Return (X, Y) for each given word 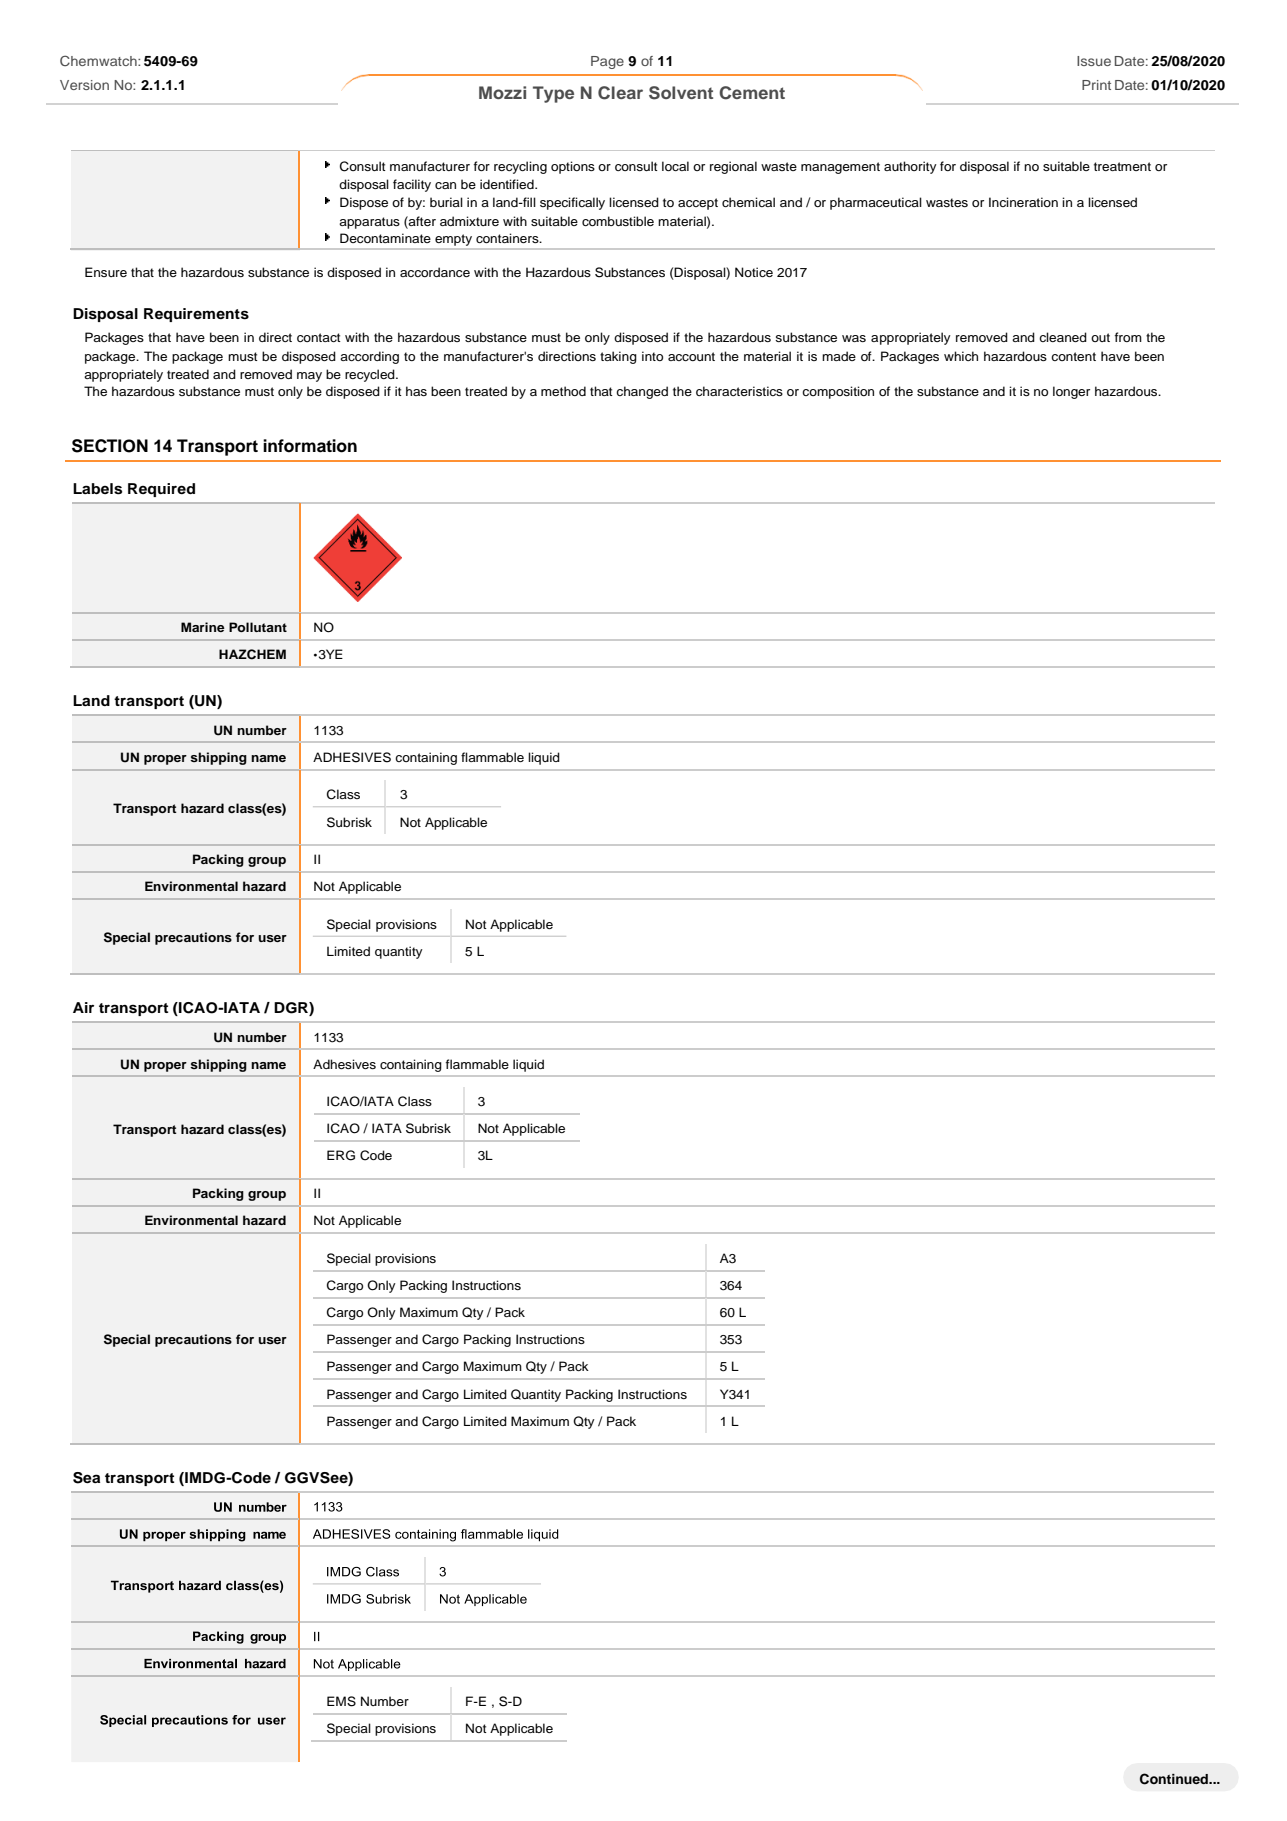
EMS (341, 1701)
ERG (341, 1155)
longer (1071, 392)
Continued (1175, 1779)
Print (1096, 85)
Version (84, 85)
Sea (86, 1478)
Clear (620, 93)
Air (83, 1007)
